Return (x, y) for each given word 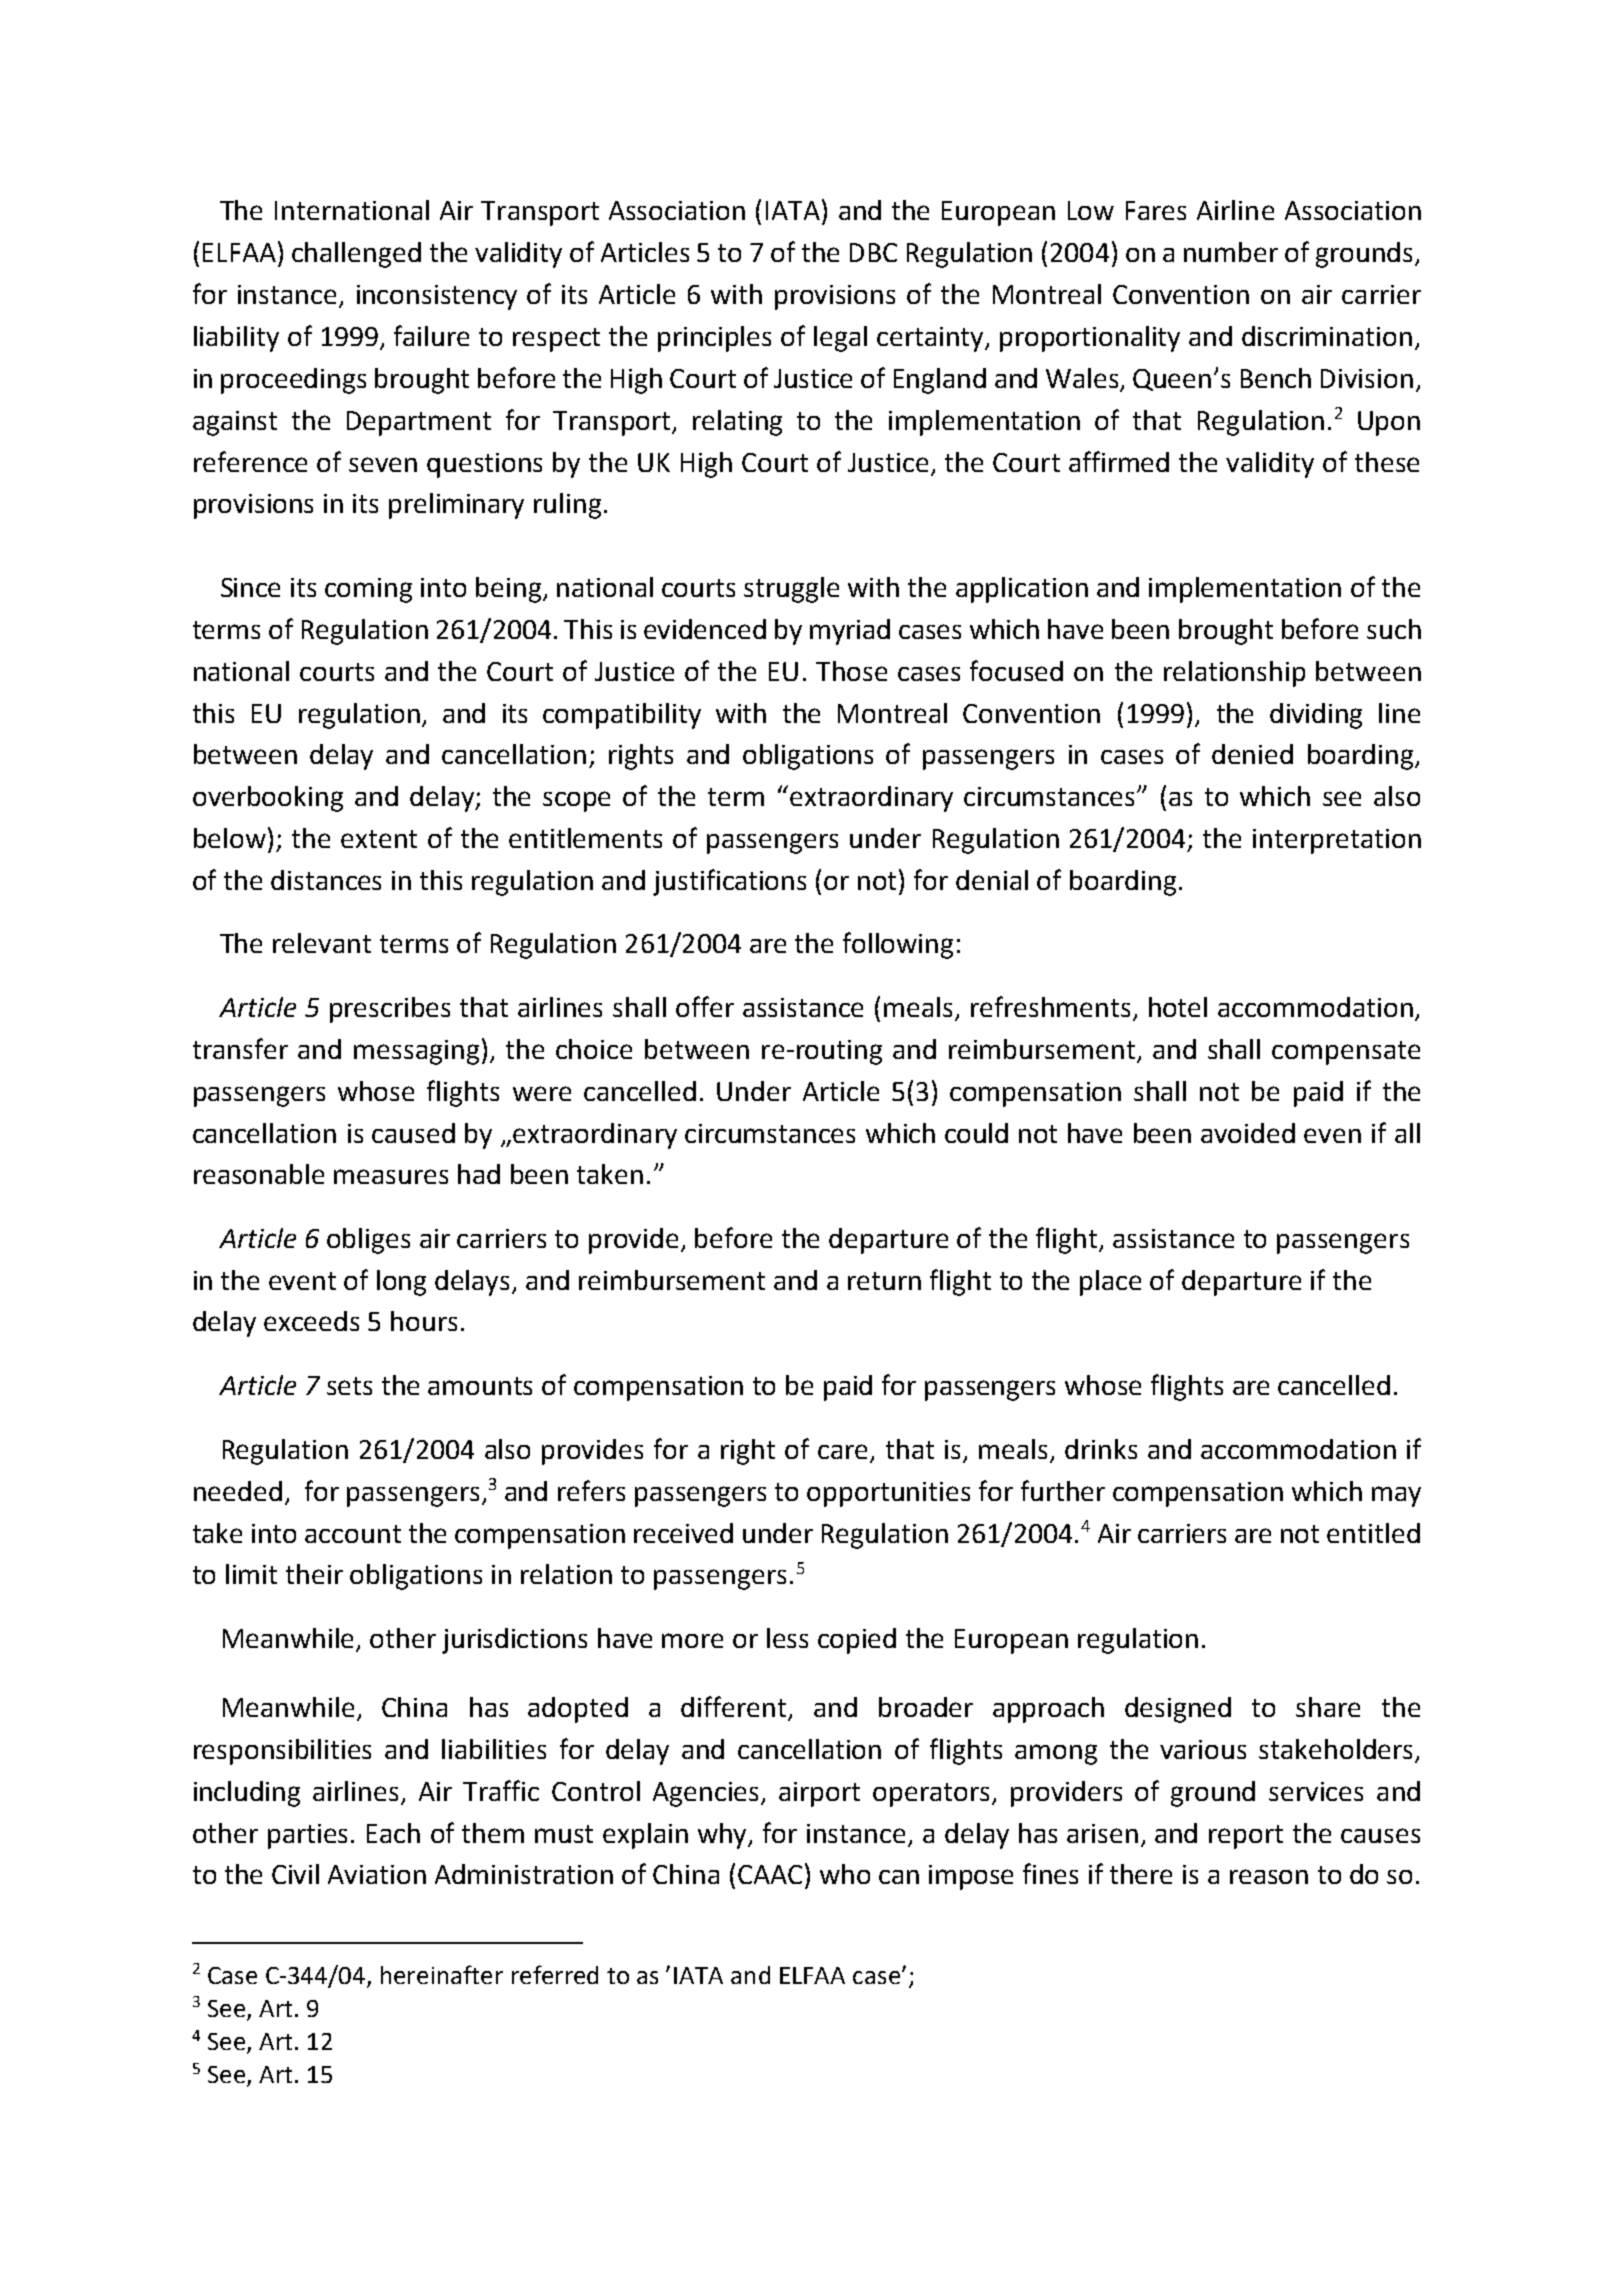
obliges (368, 1241)
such (1394, 629)
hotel (1178, 1007)
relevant (322, 943)
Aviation (377, 1874)
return (884, 1281)
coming (368, 590)
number (1231, 252)
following (898, 945)
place (1110, 1283)
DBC (873, 252)
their (314, 1574)
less (787, 1638)
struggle (791, 590)
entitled (1373, 1533)
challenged (356, 255)
